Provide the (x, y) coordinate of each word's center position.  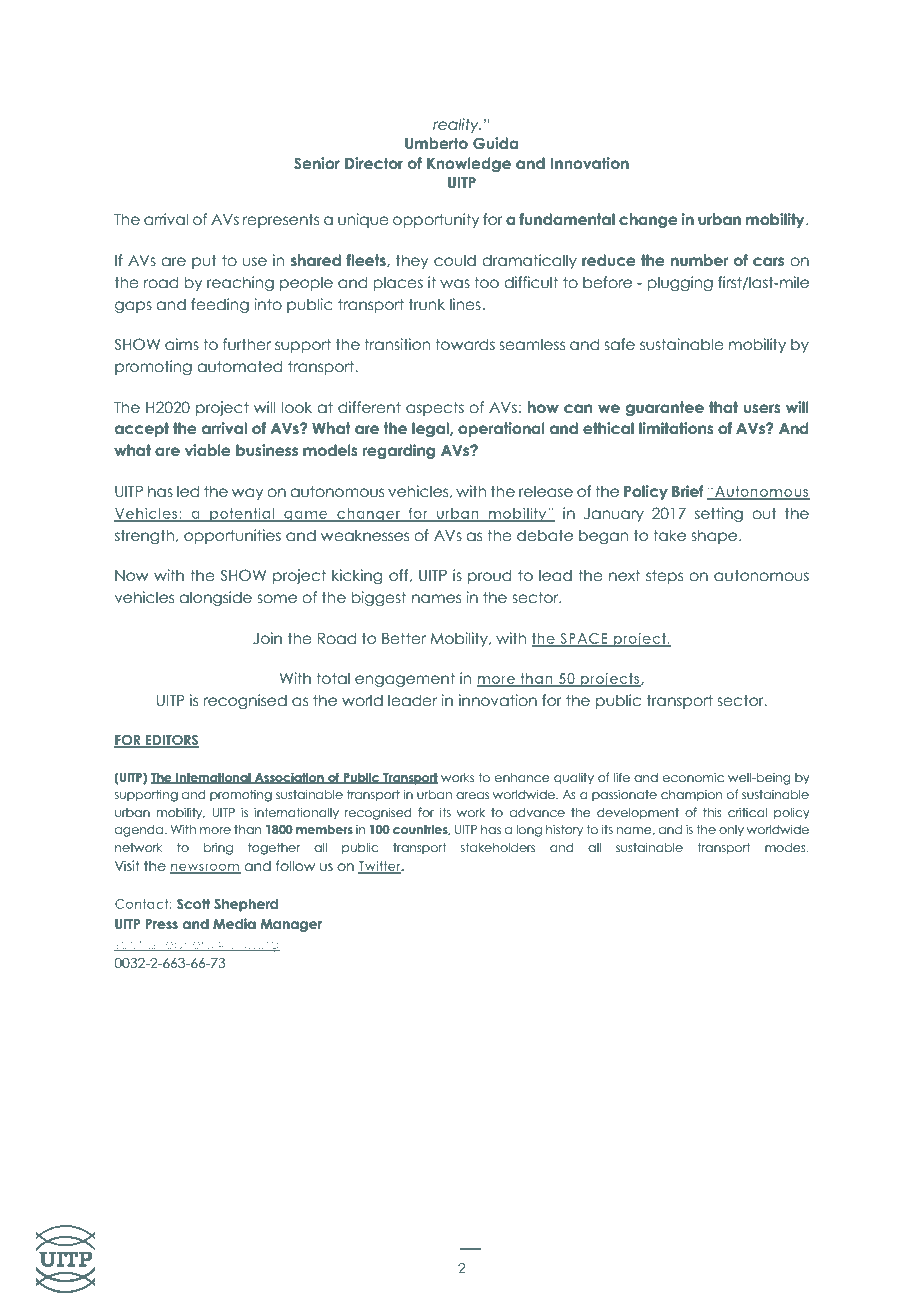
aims (182, 344)
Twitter (380, 867)
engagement (405, 679)
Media (234, 923)
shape (715, 536)
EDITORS (171, 741)
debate (545, 535)
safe (619, 344)
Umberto (436, 143)
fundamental (567, 219)
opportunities (232, 536)
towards (465, 344)
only (731, 831)
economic (693, 777)
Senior (317, 163)
